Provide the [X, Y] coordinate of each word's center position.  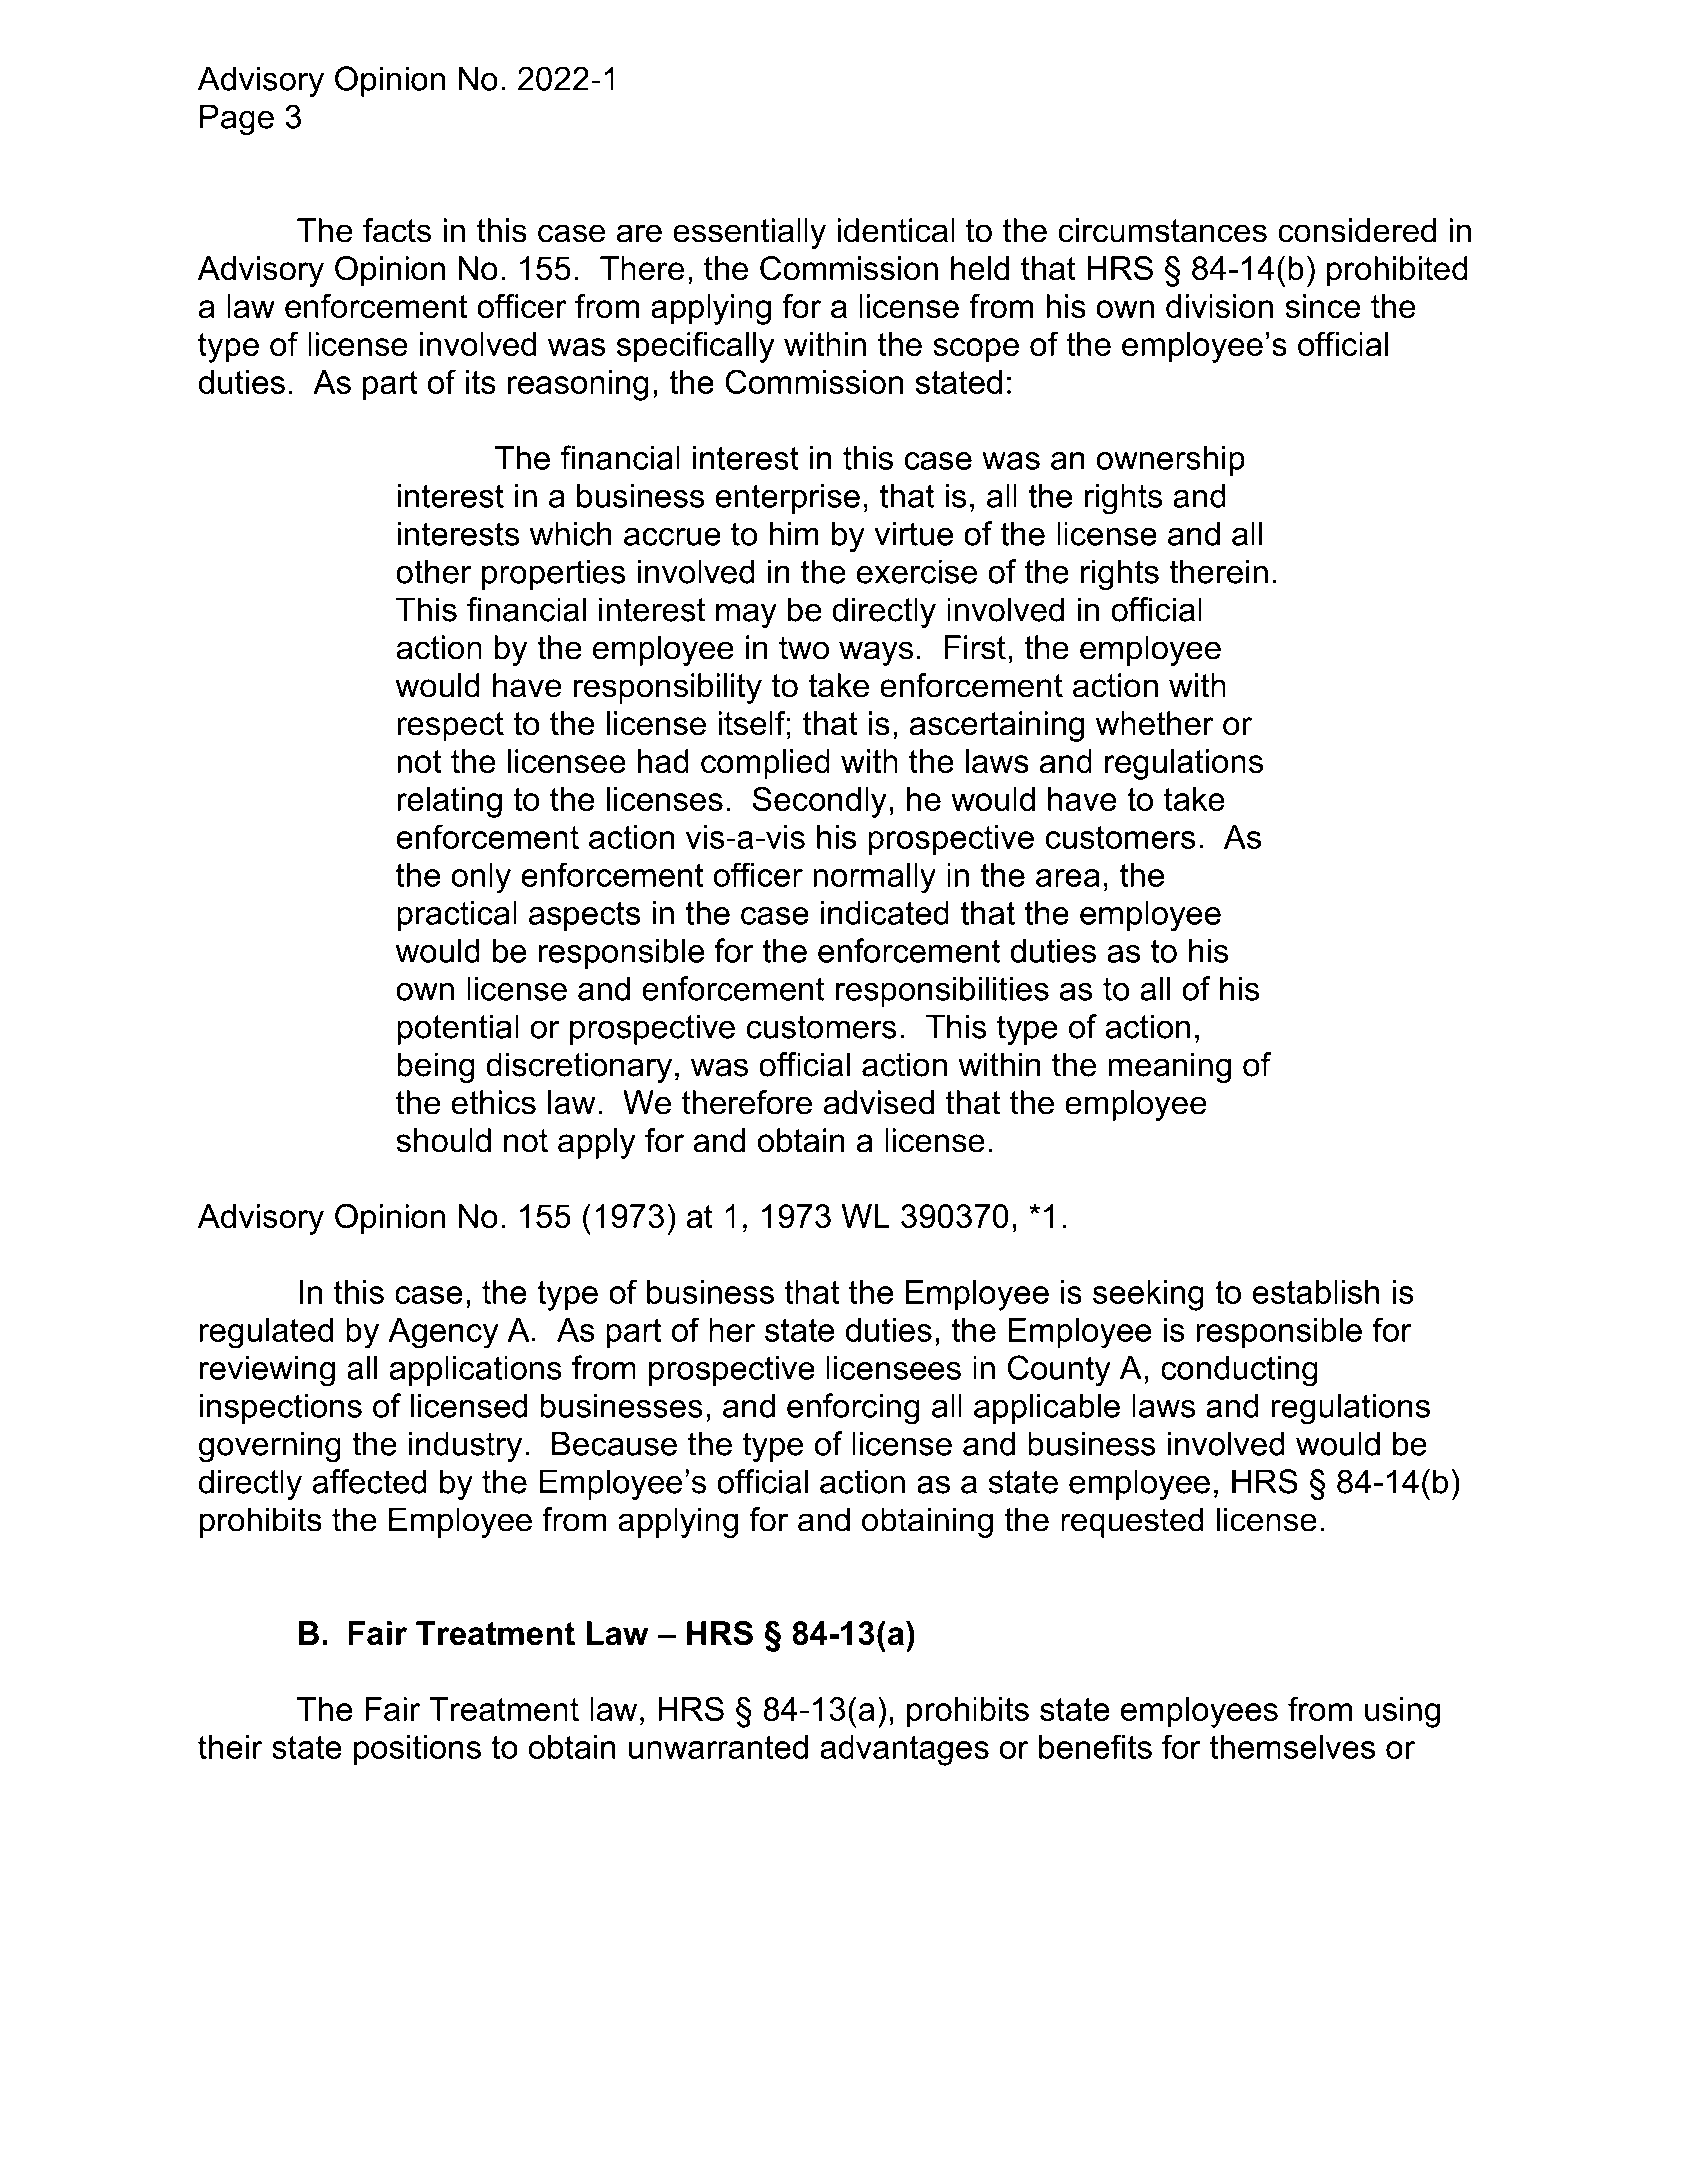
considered [1357, 230]
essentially [749, 233]
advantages [904, 1750]
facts [397, 230]
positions [417, 1750]
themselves [1292, 1747]
